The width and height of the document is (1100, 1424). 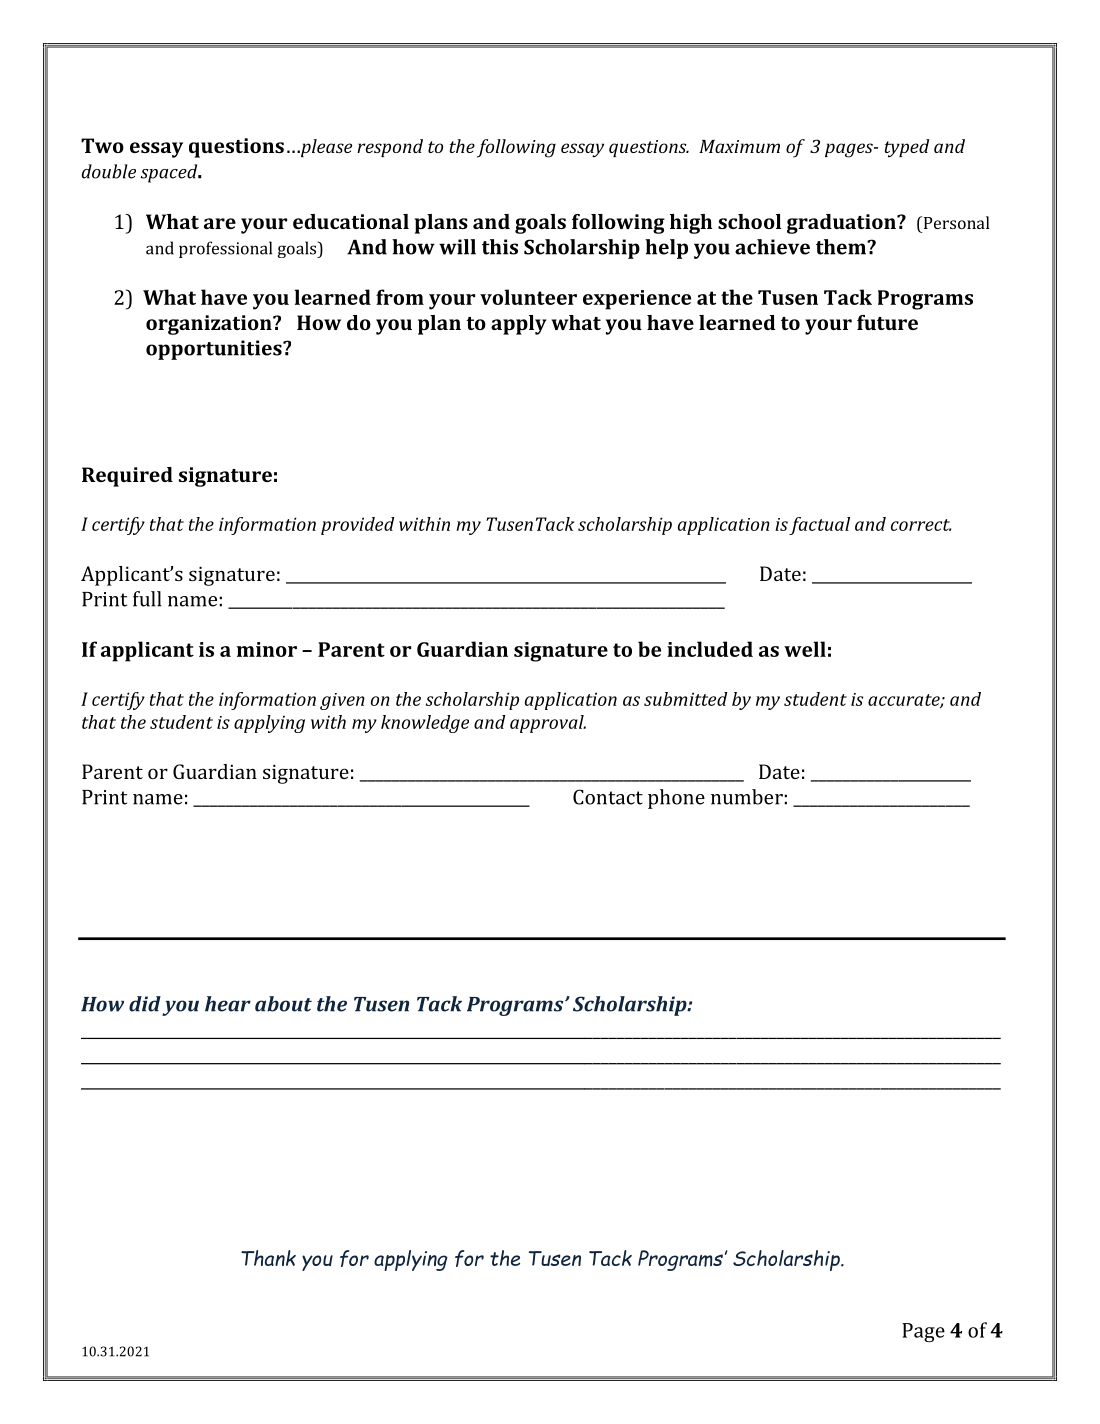 What do you see at coordinates (109, 171) in the document?
I see `double` at bounding box center [109, 171].
